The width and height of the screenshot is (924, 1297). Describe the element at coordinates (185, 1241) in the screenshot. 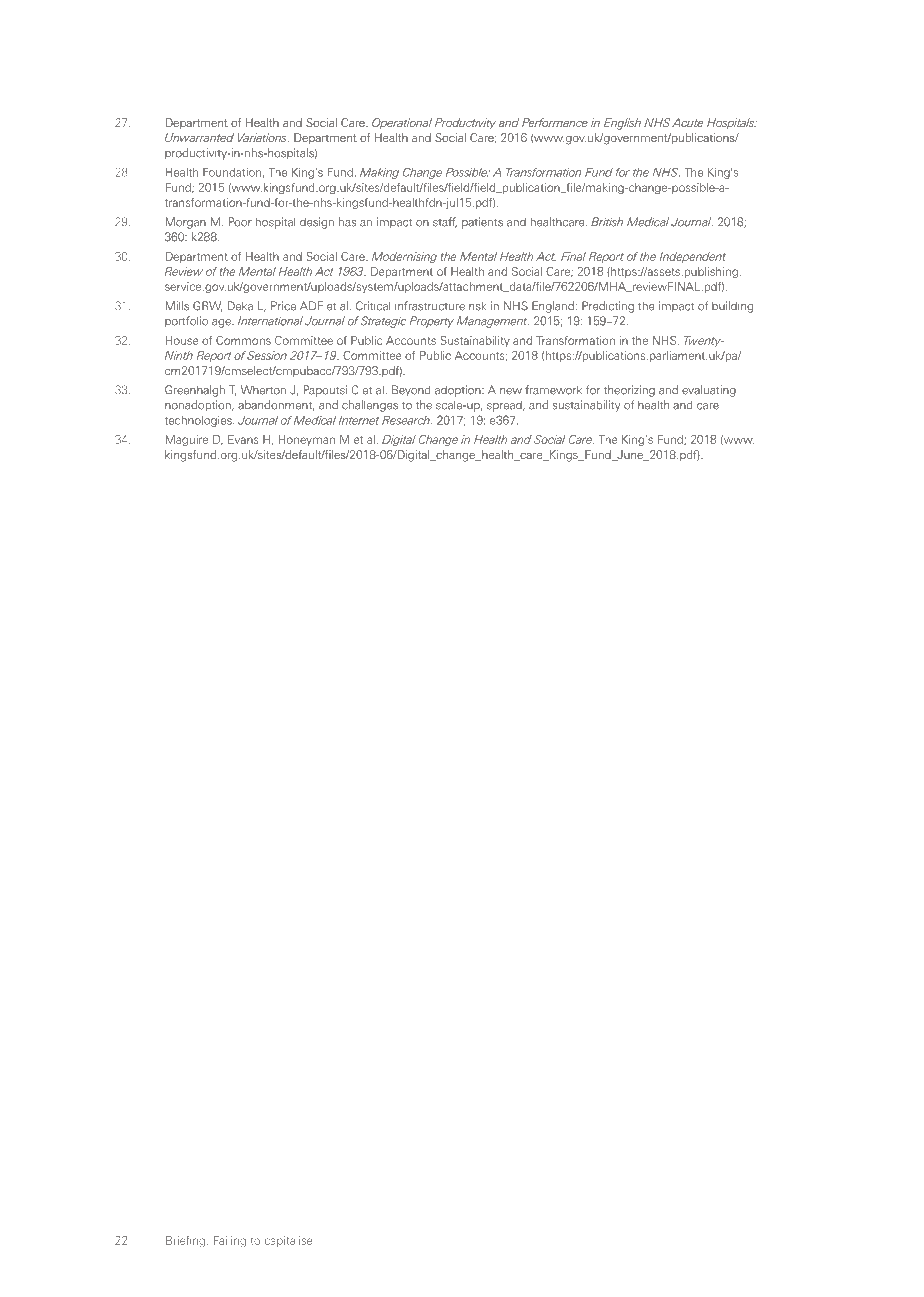

I see `Briefing` at that location.
